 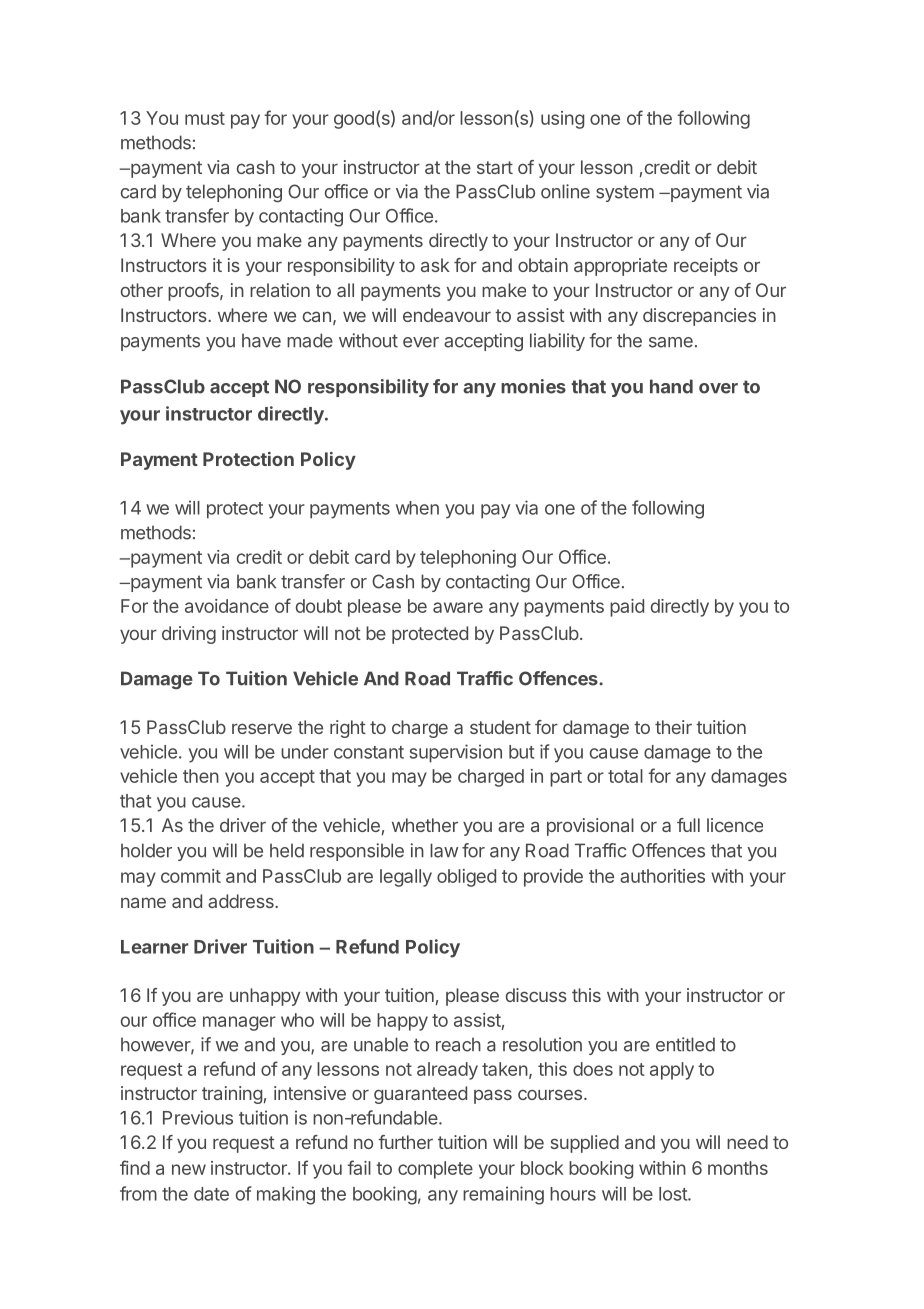 I want to click on complete, so click(x=435, y=1170).
